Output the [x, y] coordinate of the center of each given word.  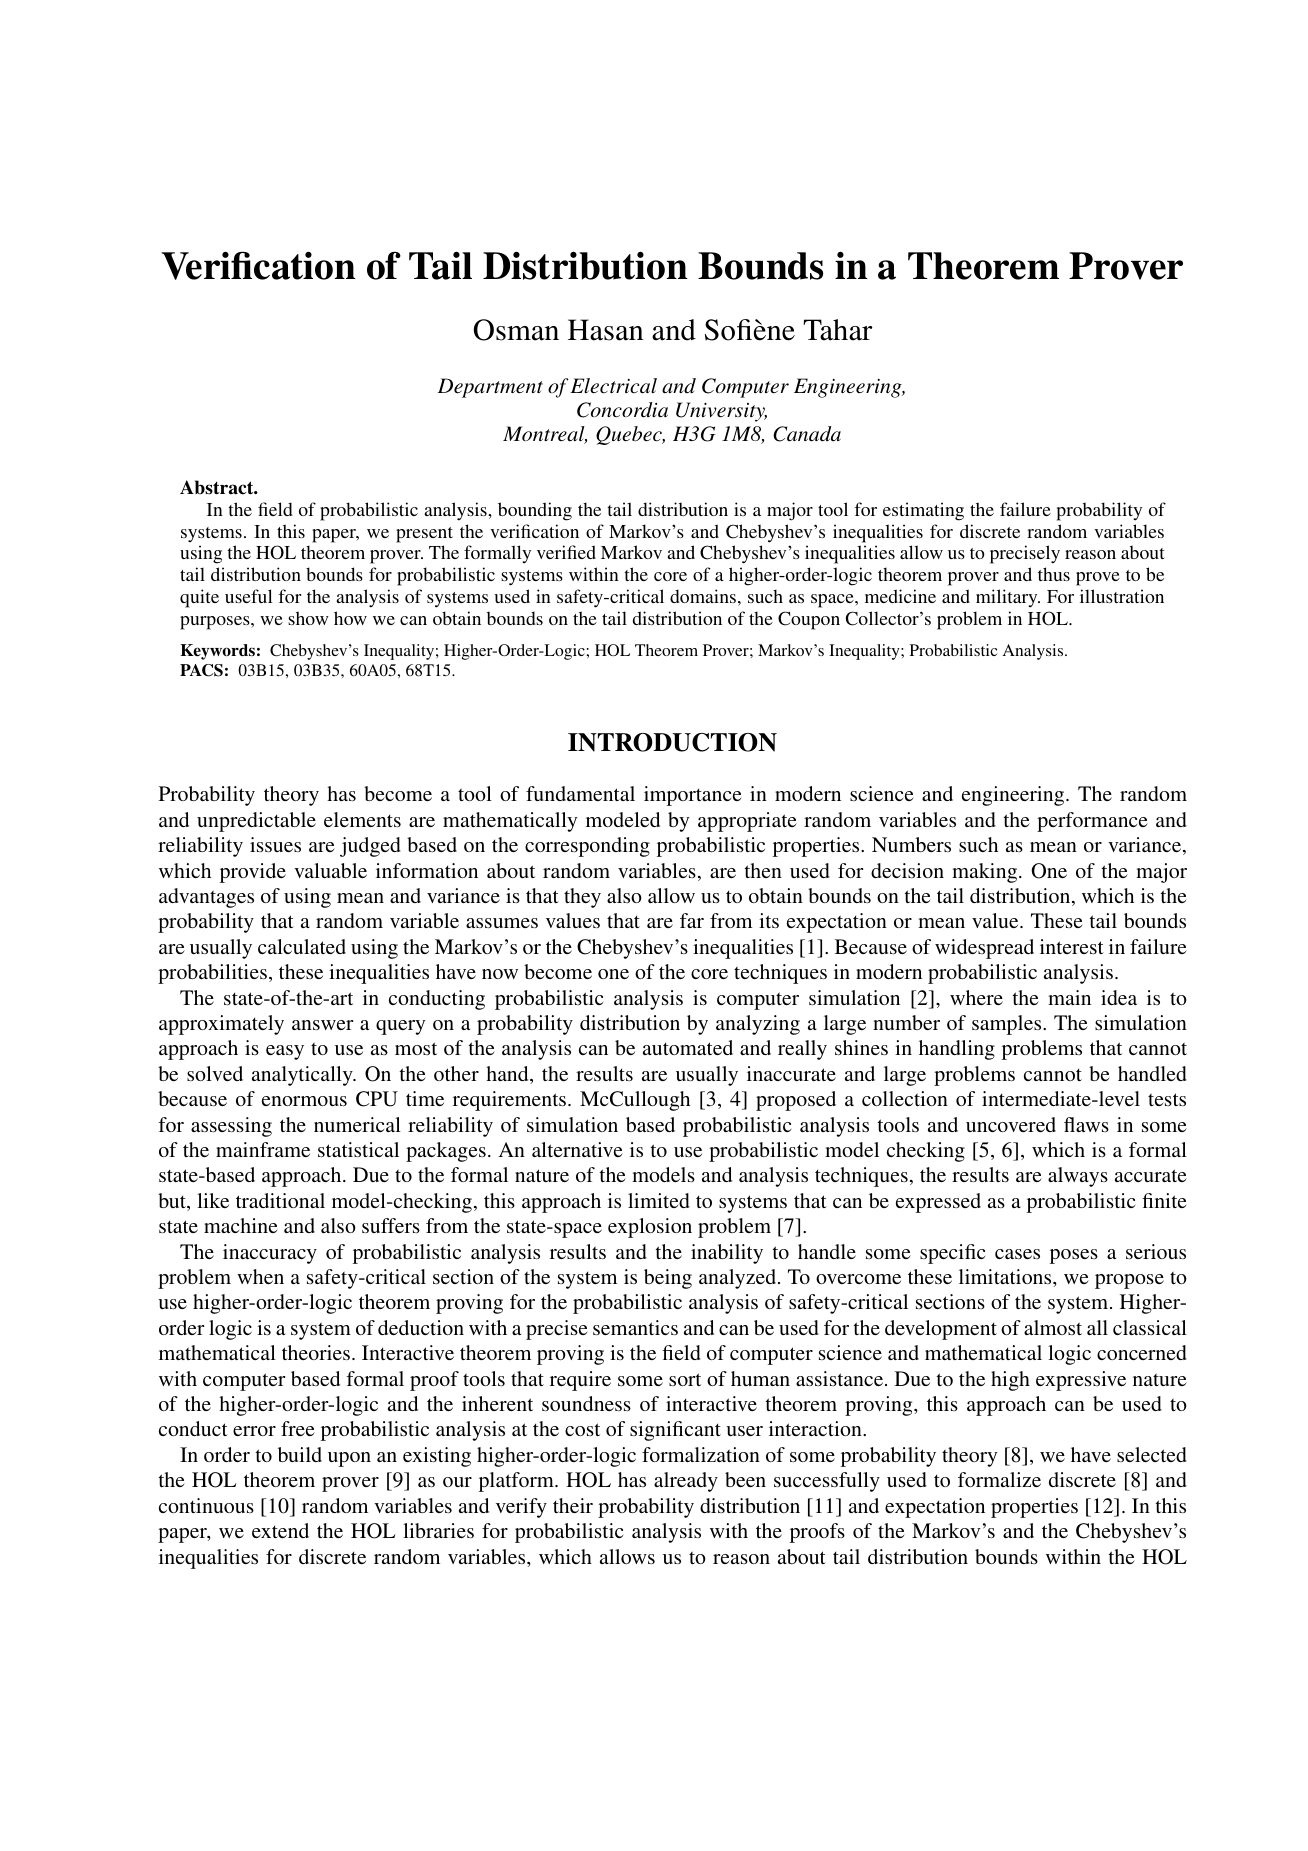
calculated [302, 946]
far [692, 920]
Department [490, 388]
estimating [923, 511]
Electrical [613, 386]
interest [1072, 946]
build [300, 1454]
